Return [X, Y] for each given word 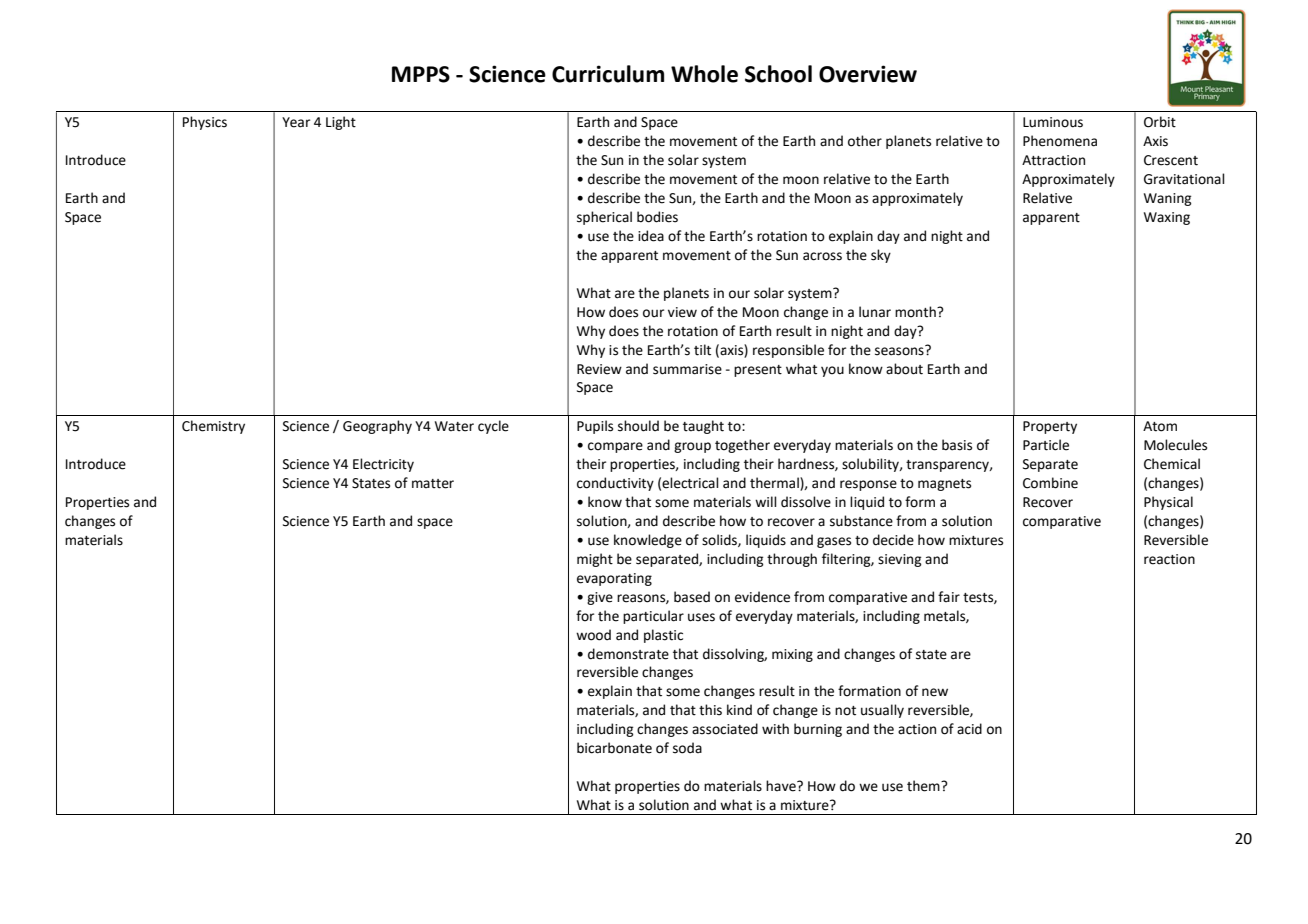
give [600, 598]
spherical [604, 218]
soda [687, 748]
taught [703, 427]
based [692, 597]
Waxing [1167, 218]
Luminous [1053, 122]
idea [651, 236]
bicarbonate [614, 748]
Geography [377, 427]
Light [341, 123]
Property [1050, 427]
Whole [704, 74]
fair [949, 596]
